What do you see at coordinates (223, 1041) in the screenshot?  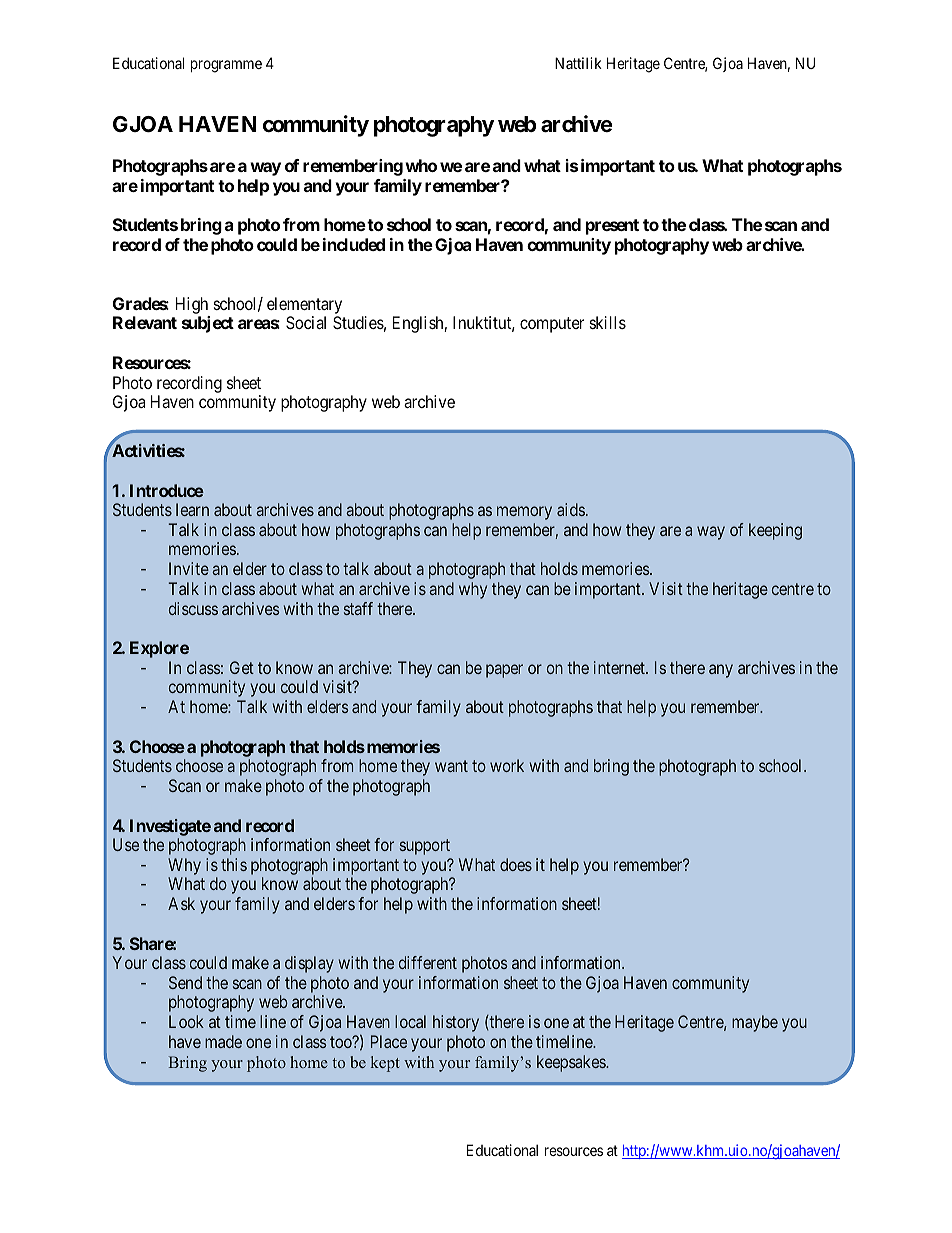 I see `made` at bounding box center [223, 1041].
